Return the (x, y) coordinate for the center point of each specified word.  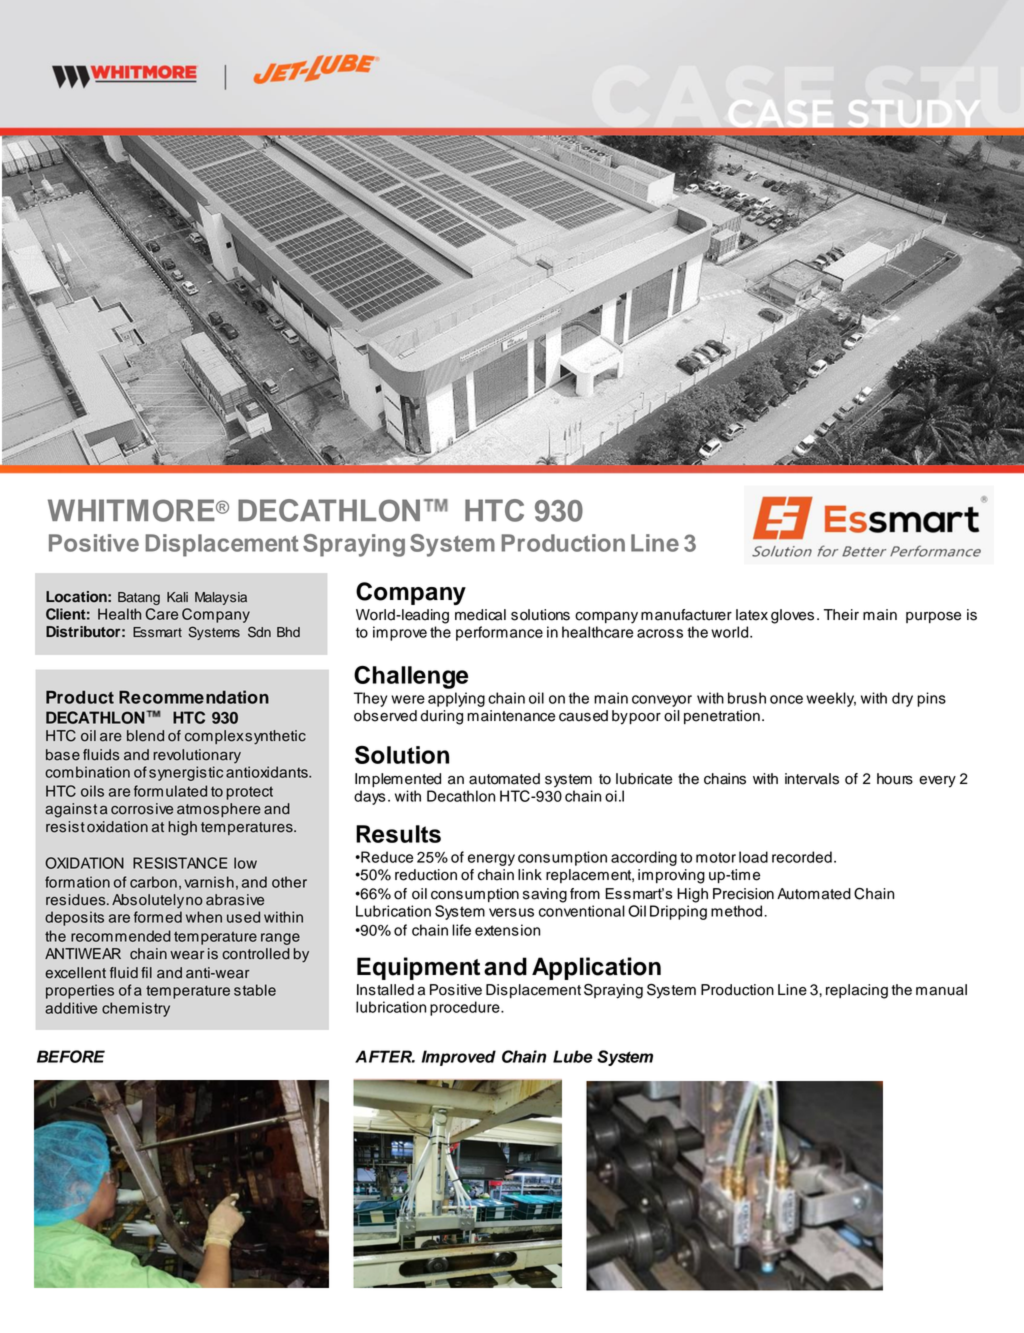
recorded (802, 857)
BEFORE (71, 1056)
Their (841, 615)
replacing (857, 991)
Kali (177, 597)
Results (398, 834)
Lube (573, 1056)
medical (480, 615)
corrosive (142, 809)
